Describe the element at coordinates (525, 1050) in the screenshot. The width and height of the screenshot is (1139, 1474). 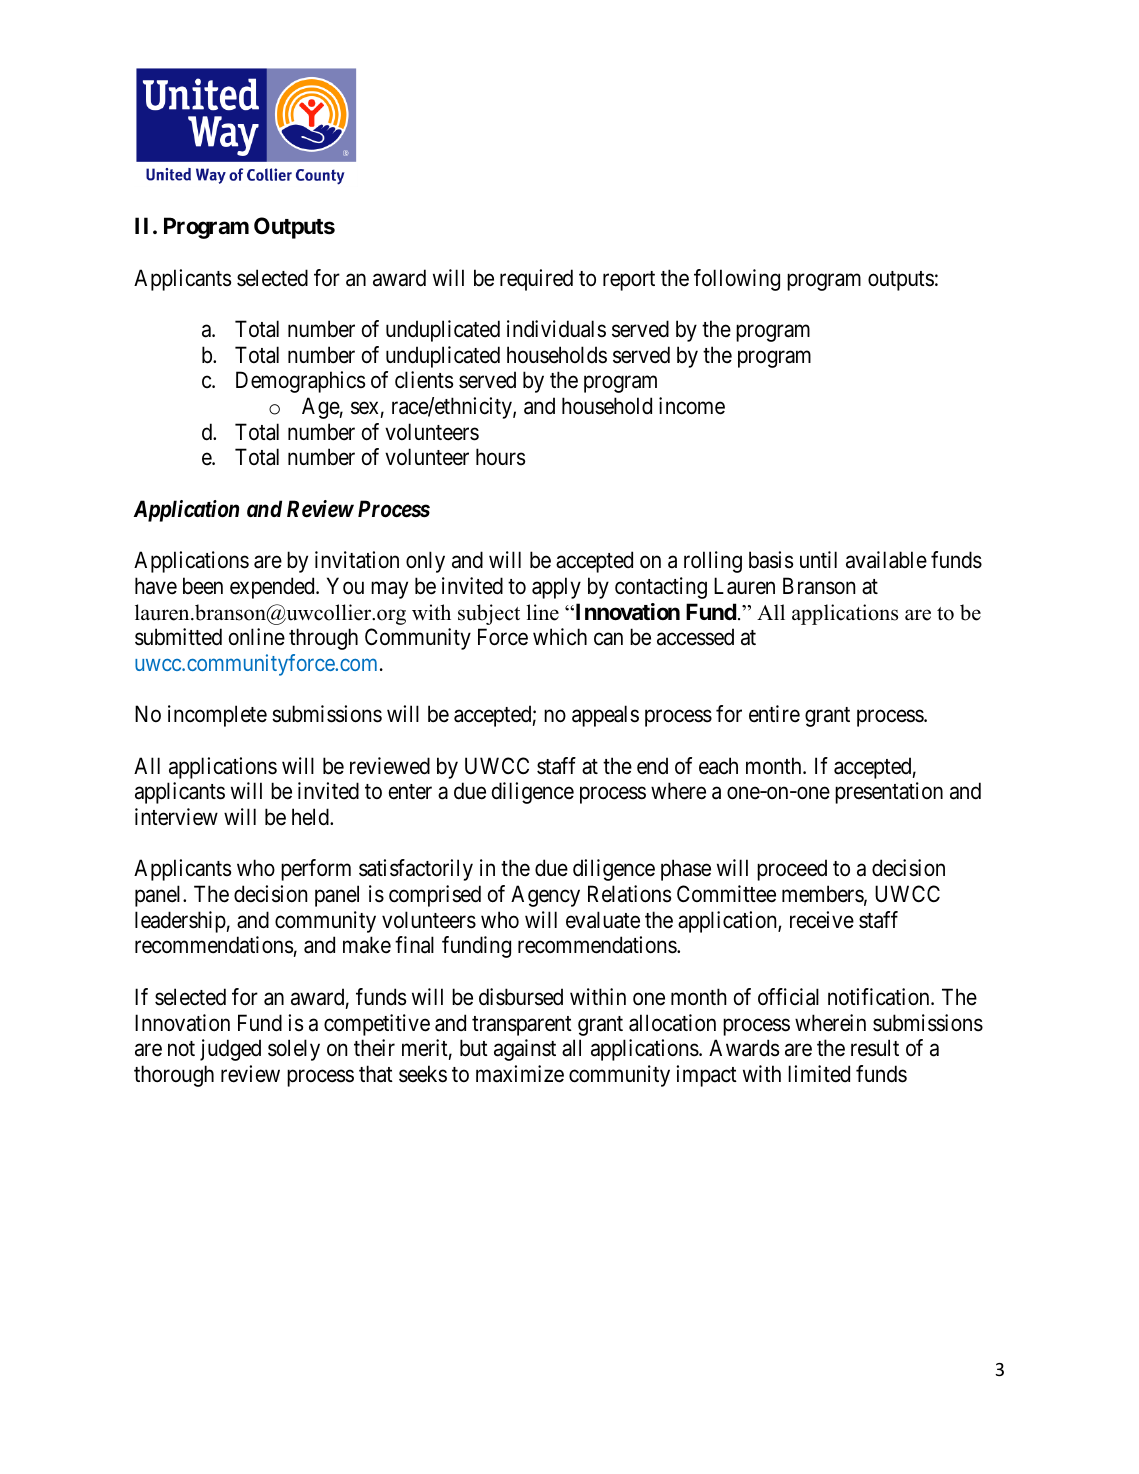
I see `against` at that location.
